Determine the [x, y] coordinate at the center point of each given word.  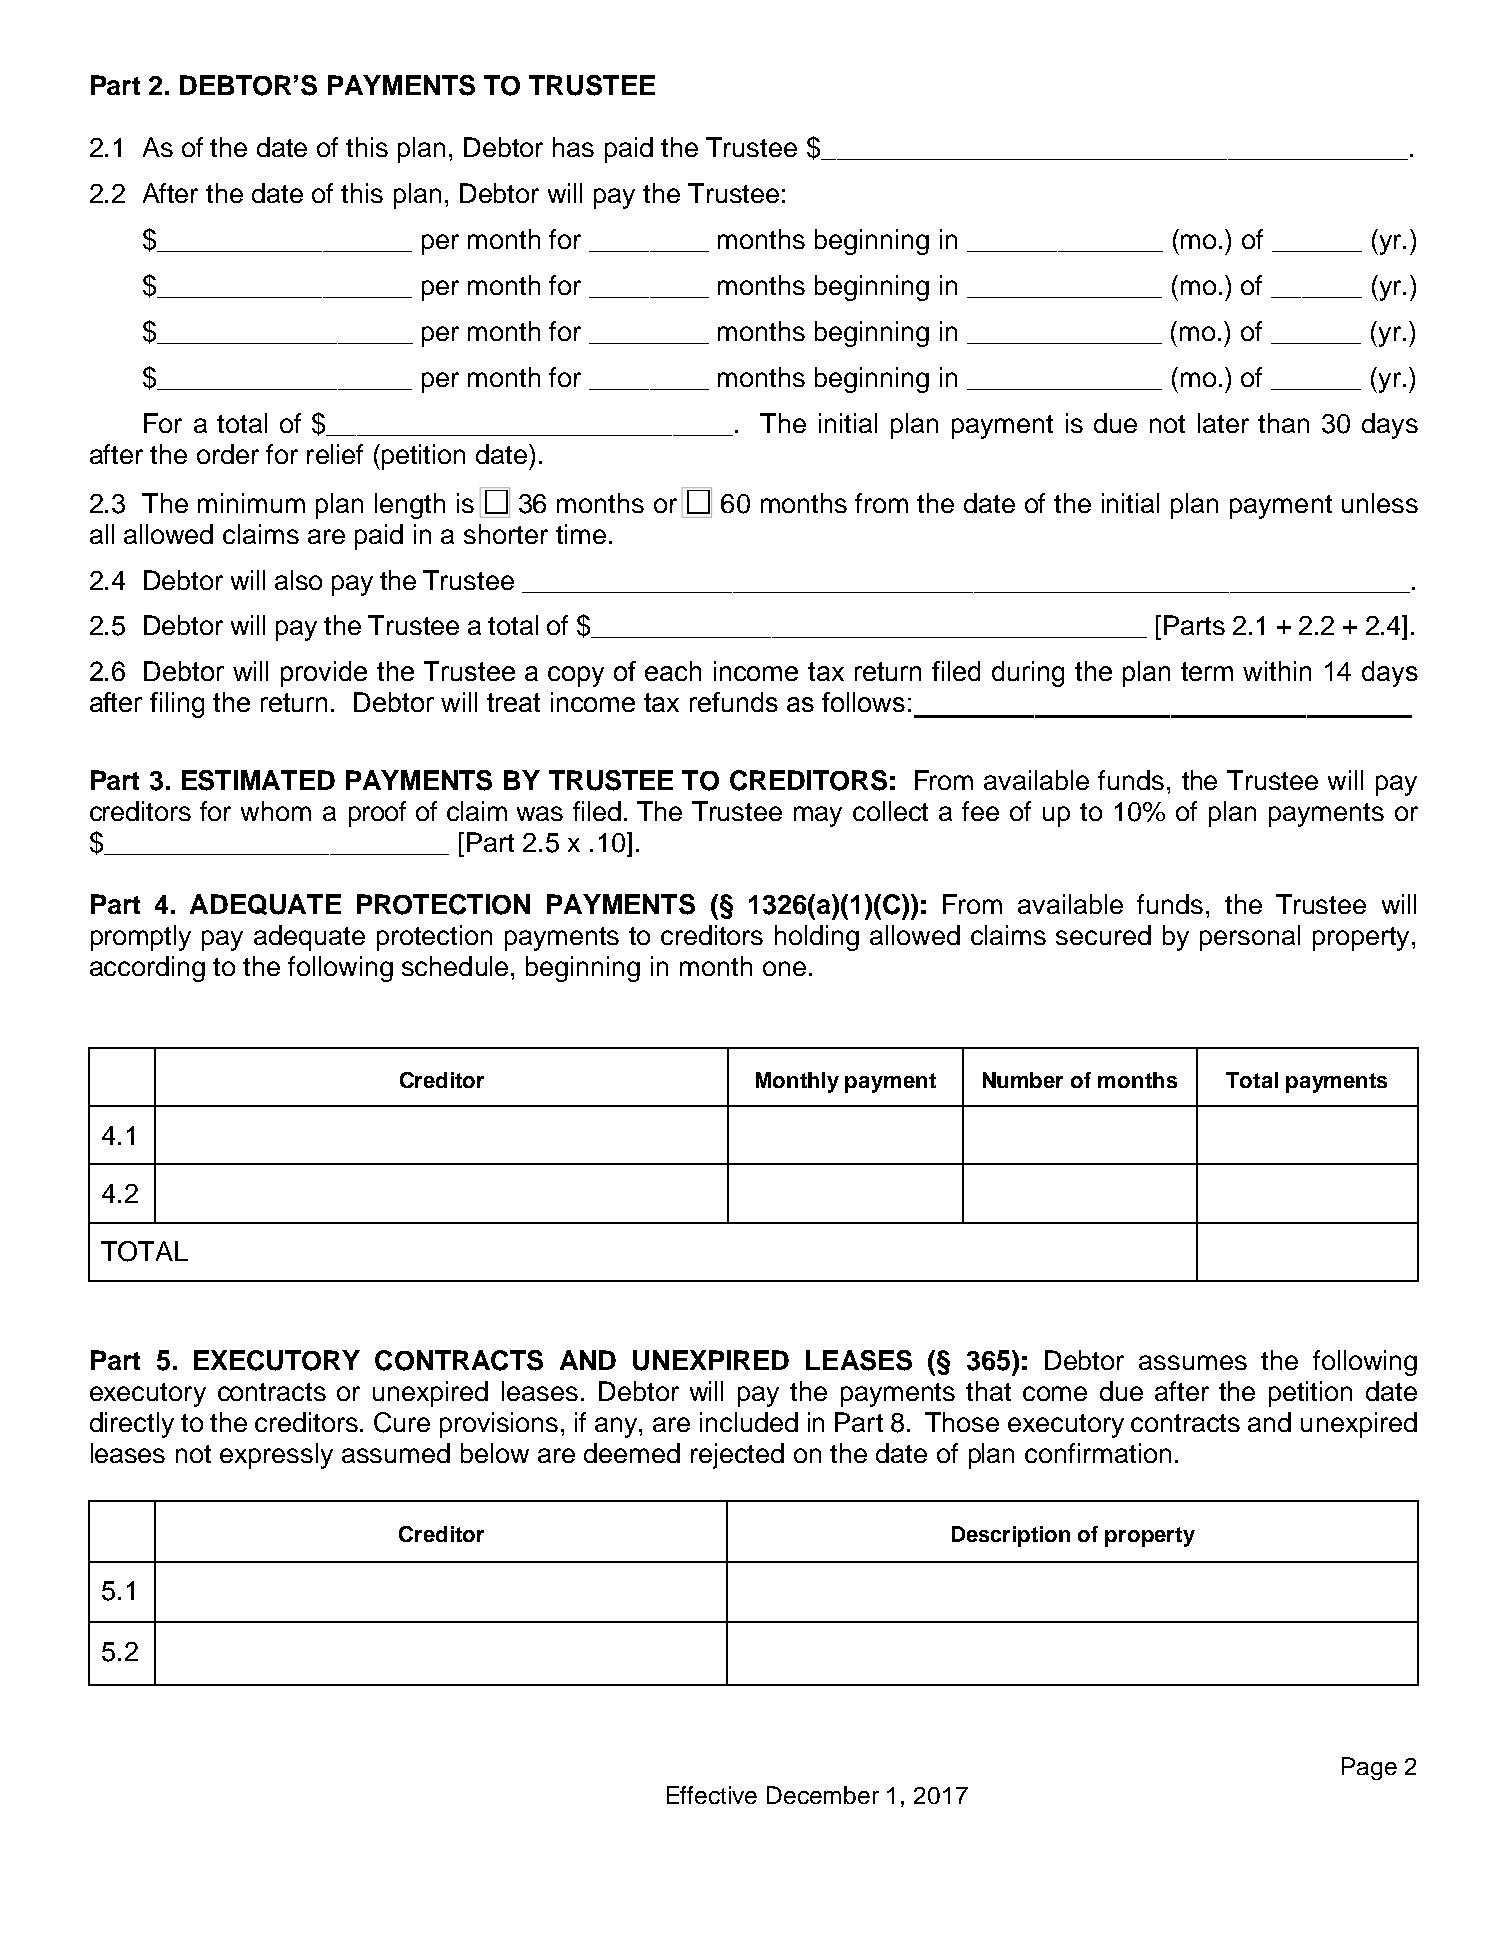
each [673, 671]
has [573, 147]
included [749, 1422]
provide [324, 674]
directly [132, 1425]
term [1207, 671]
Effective [712, 1795]
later [1223, 423]
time [581, 534]
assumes [1193, 1362]
